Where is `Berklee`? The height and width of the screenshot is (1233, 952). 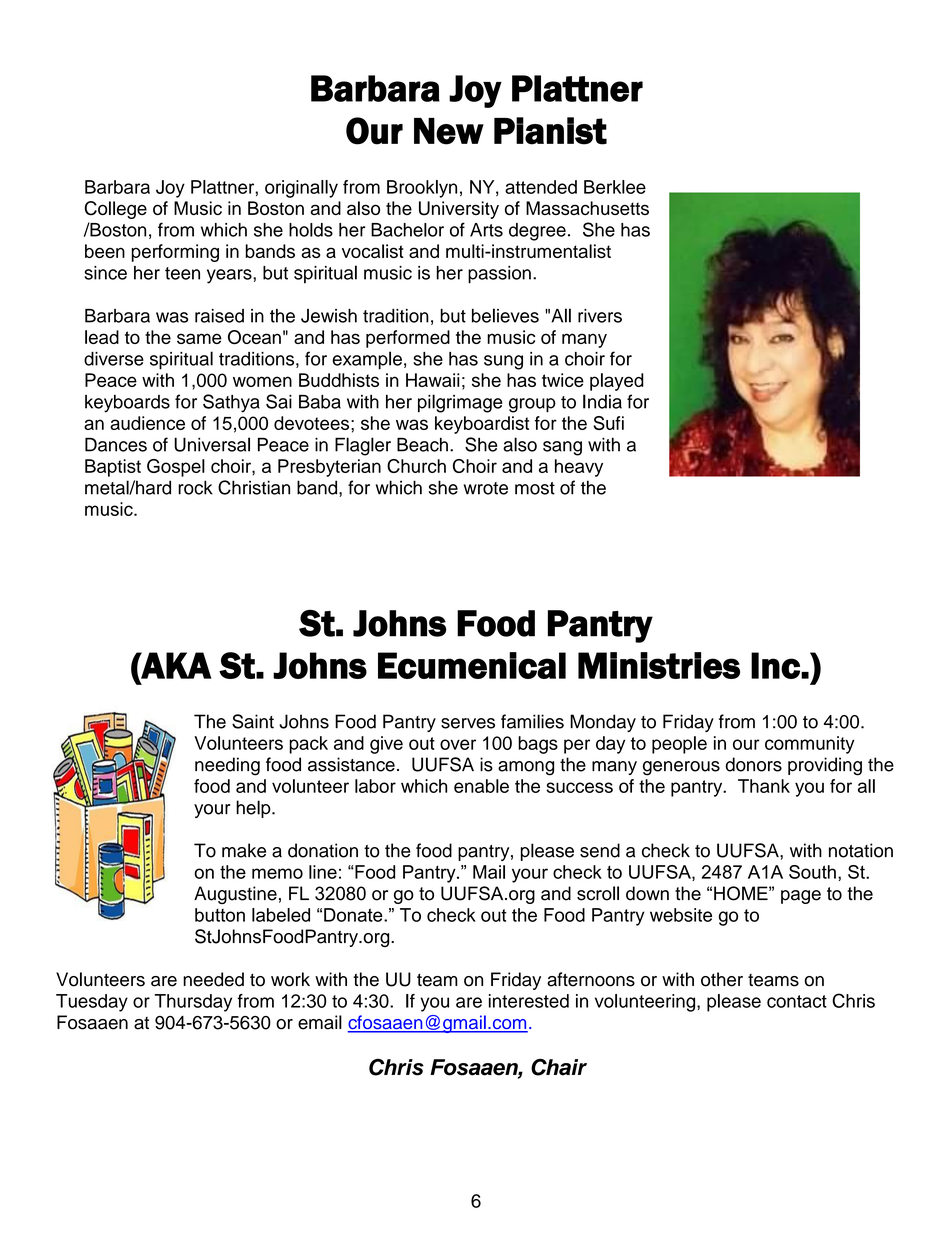 Berklee is located at coordinates (615, 187).
